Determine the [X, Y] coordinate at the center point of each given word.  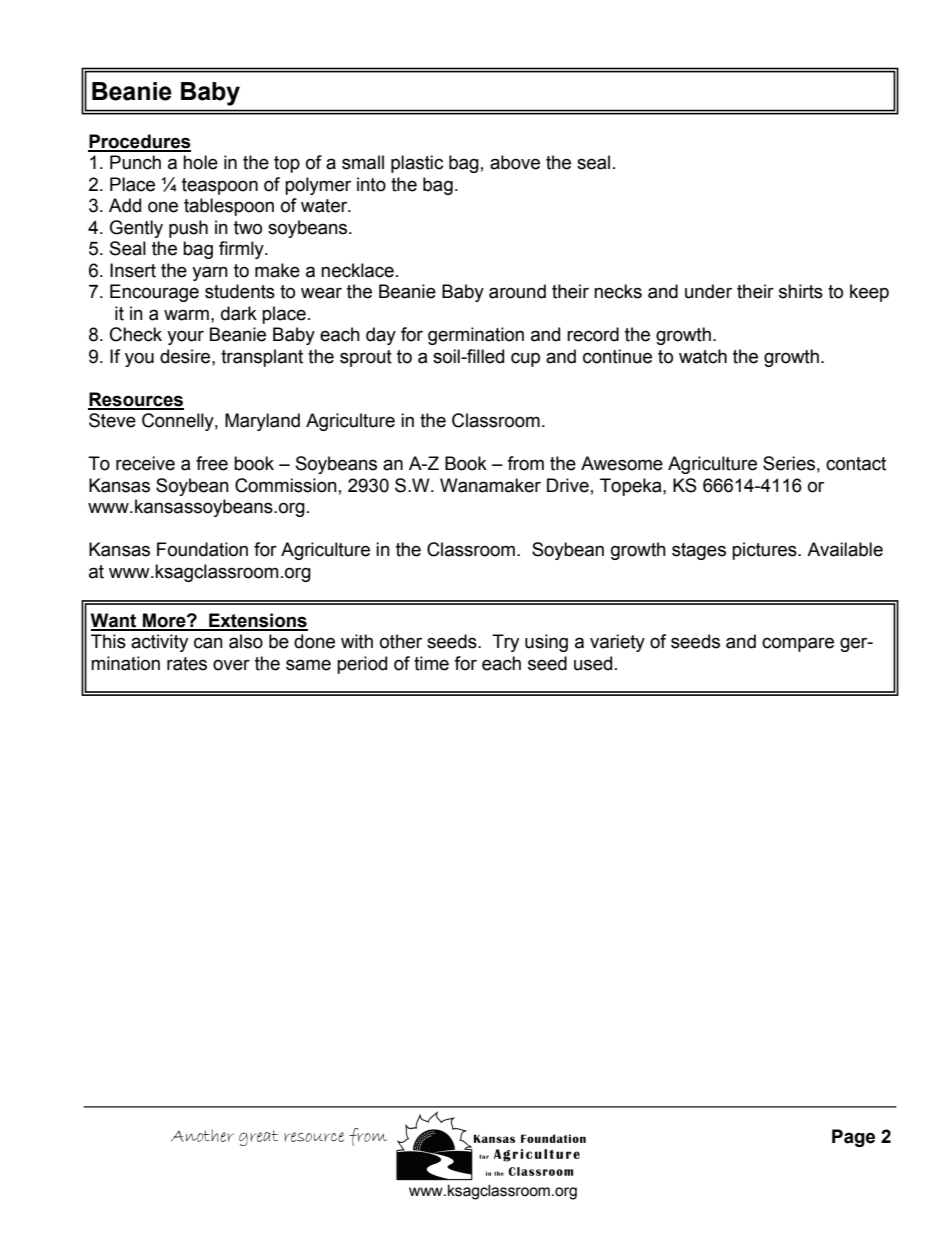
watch [703, 356]
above [515, 162]
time [431, 663]
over [231, 665]
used [593, 663]
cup [525, 360]
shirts [801, 291]
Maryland [262, 422]
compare [798, 644]
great [258, 1138]
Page [853, 1138]
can [208, 643]
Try [505, 643]
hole [200, 162]
